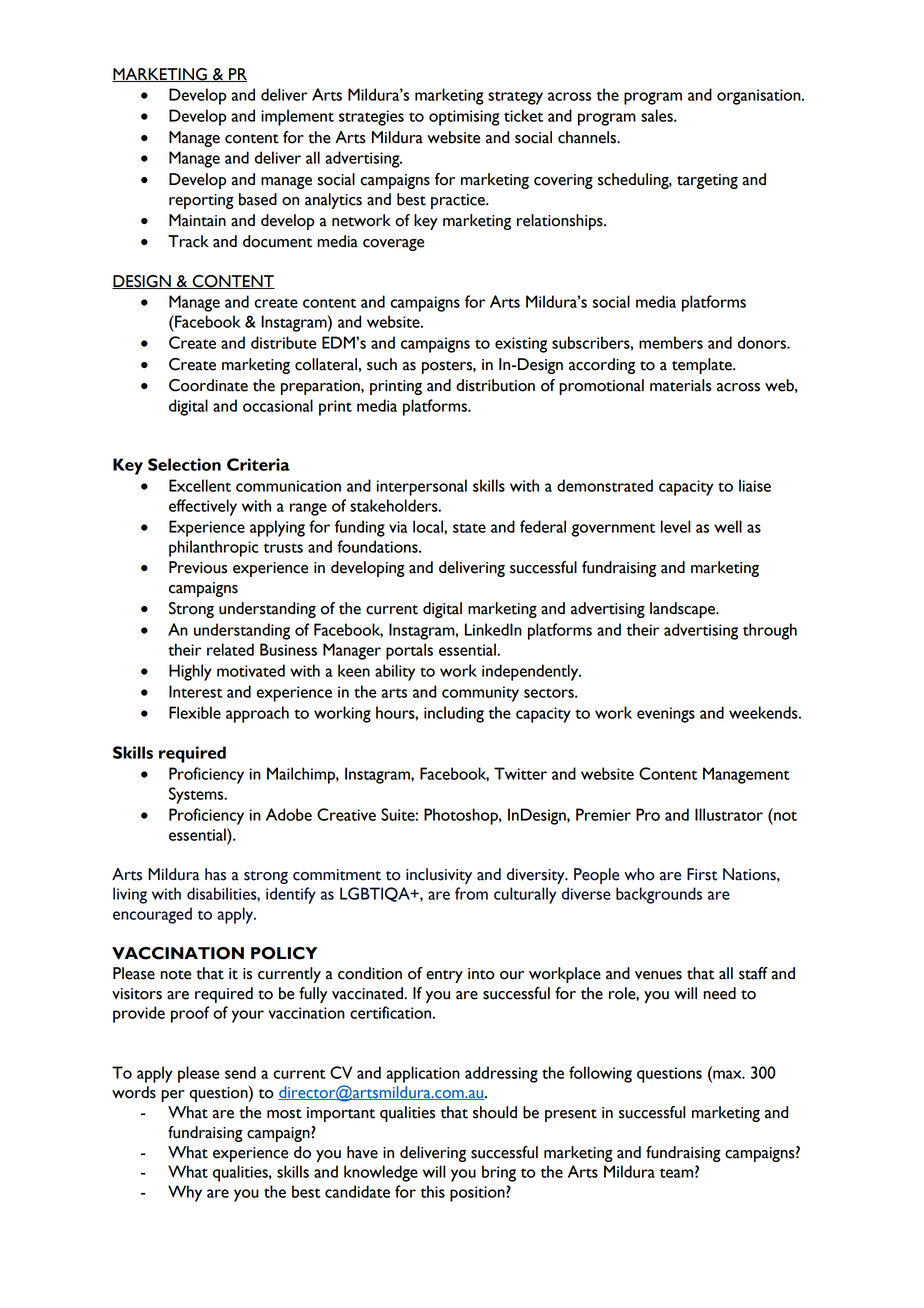 The height and width of the screenshot is (1308, 924). Describe the element at coordinates (729, 814) in the screenshot. I see `Illustrator` at that location.
